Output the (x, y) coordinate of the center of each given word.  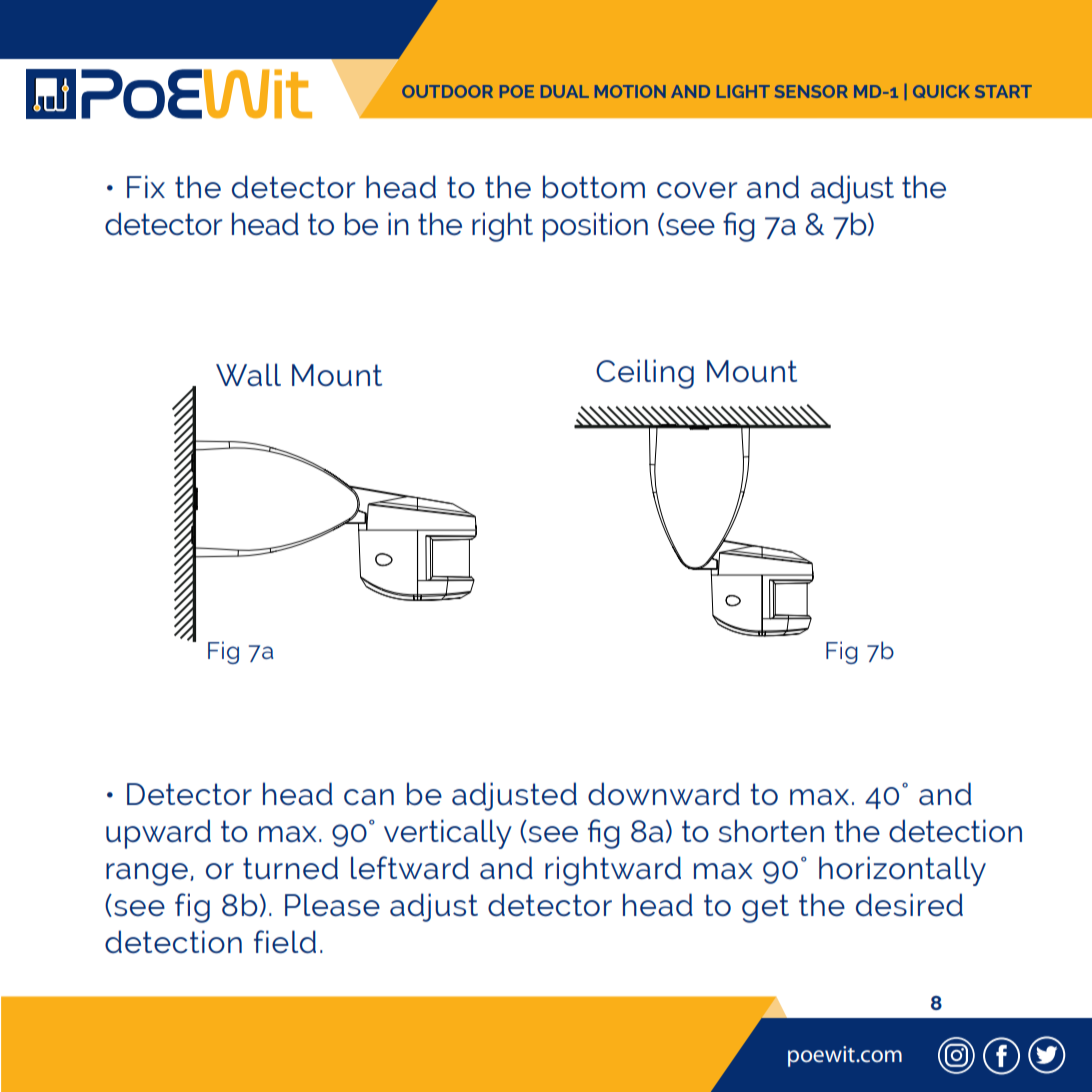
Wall (248, 374)
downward (664, 793)
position (595, 227)
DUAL (565, 91)
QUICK (941, 91)
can (369, 797)
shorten (771, 831)
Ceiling (645, 374)
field (285, 942)
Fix (146, 186)
